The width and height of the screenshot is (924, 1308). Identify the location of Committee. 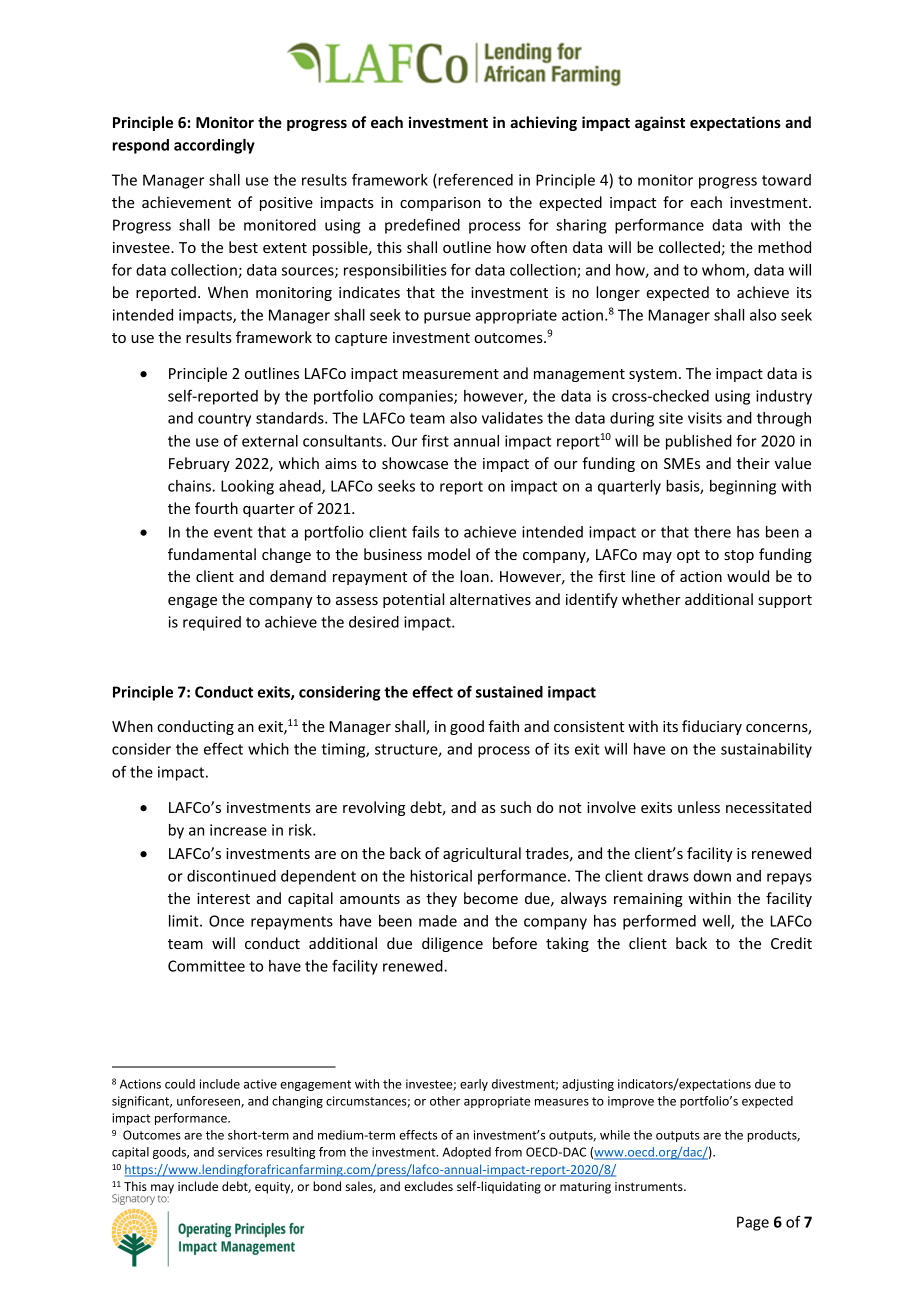
(206, 966).
